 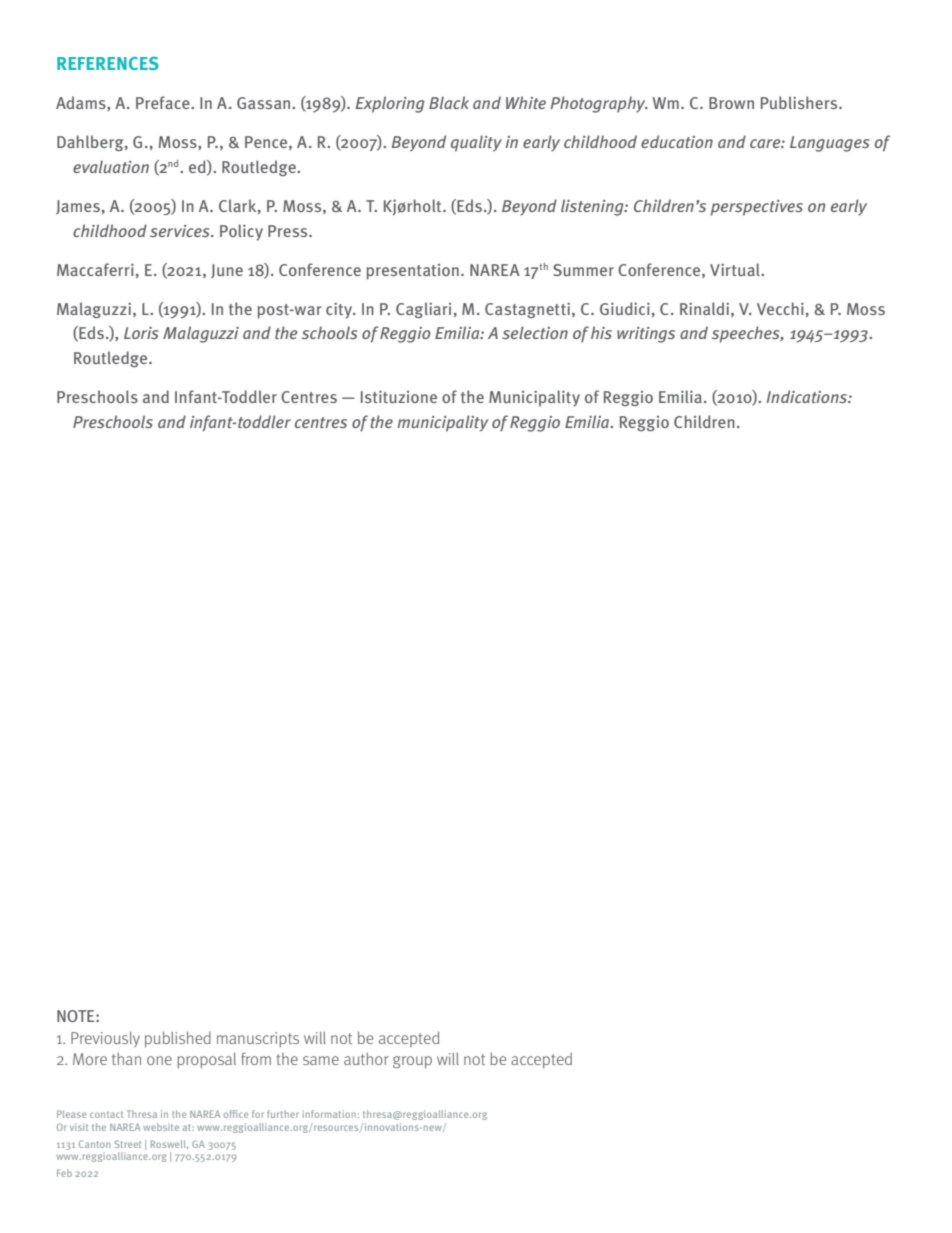 What do you see at coordinates (161, 1127) in the document?
I see `website` at bounding box center [161, 1127].
